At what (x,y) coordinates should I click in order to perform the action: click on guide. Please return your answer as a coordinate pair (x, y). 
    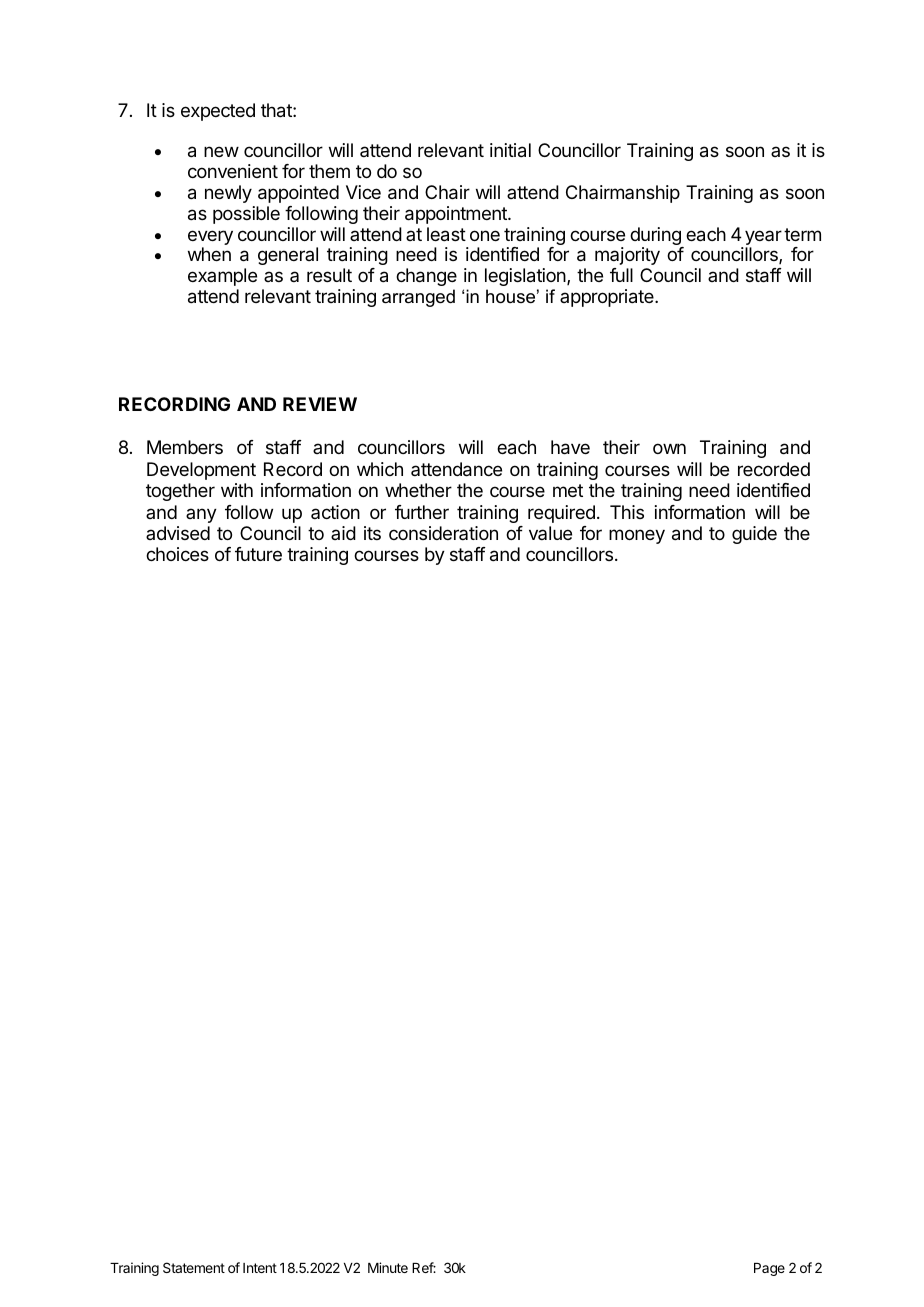
    Looking at the image, I should click on (754, 535).
